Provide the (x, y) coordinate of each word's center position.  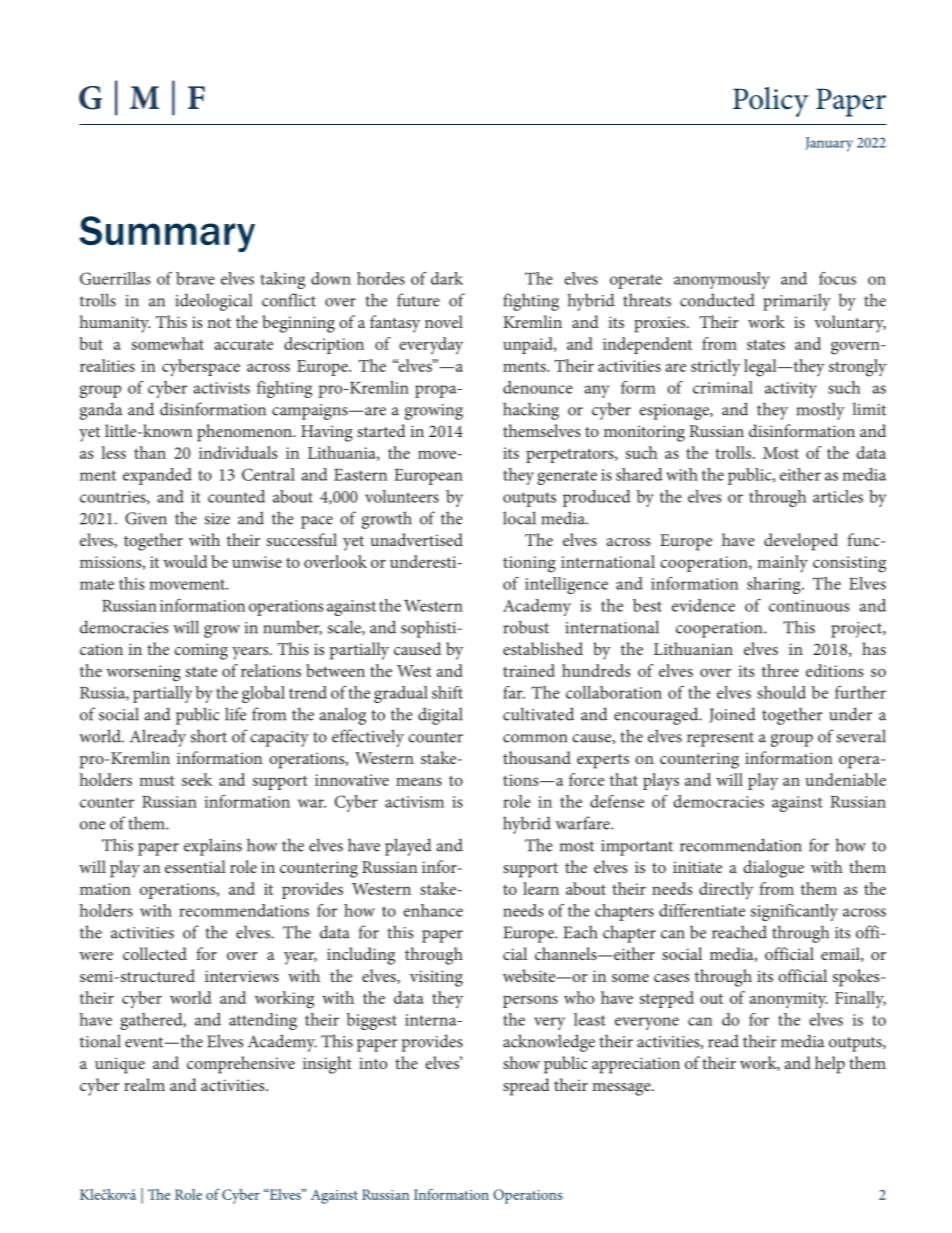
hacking (531, 411)
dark (447, 278)
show (521, 1062)
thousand (537, 757)
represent (720, 739)
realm (144, 1084)
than (150, 452)
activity (791, 390)
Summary (167, 234)
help (830, 1065)
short (209, 736)
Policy (771, 102)
